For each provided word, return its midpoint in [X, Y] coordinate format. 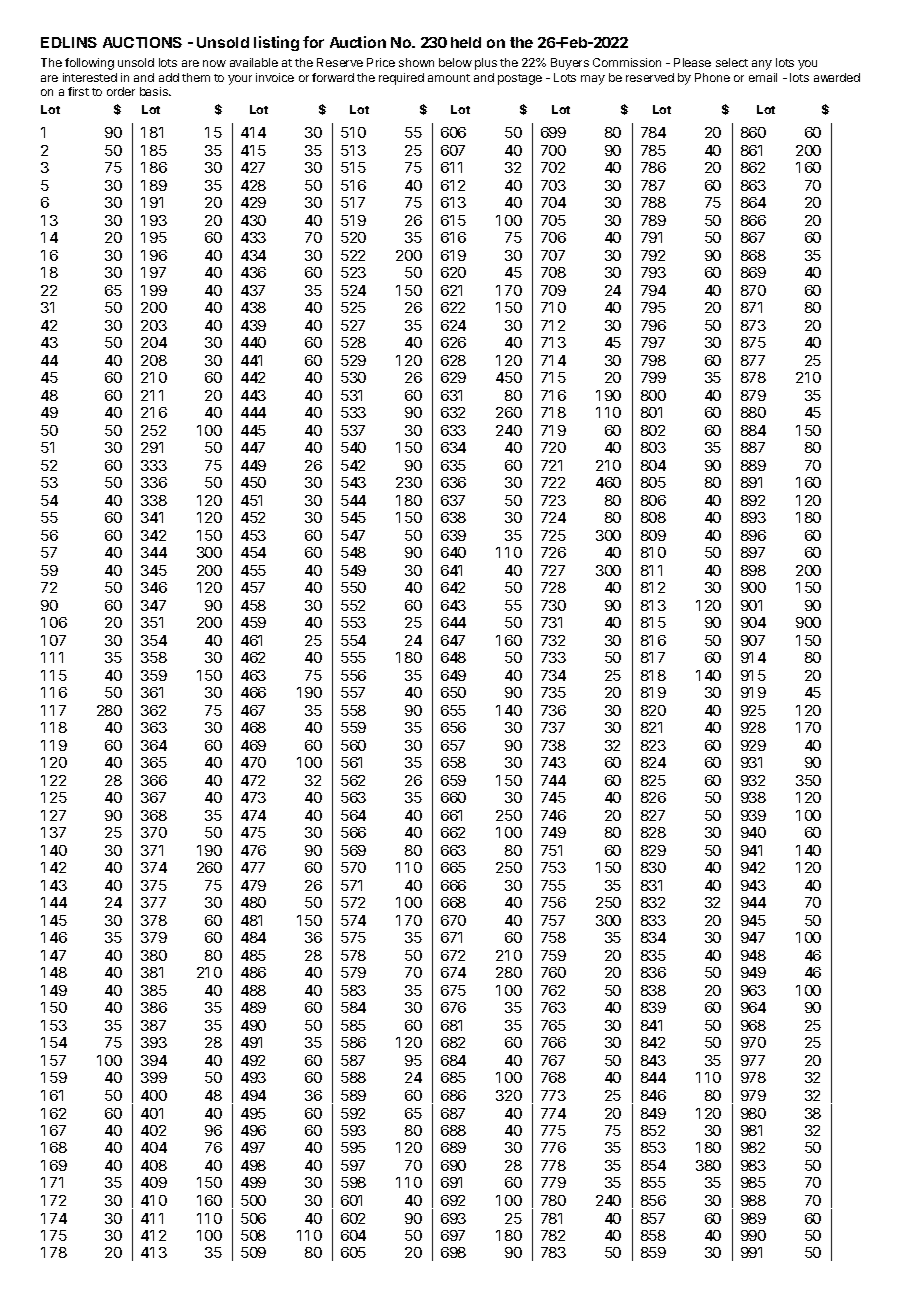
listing [276, 43]
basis [155, 91]
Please [692, 62]
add [169, 77]
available [254, 62]
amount [449, 78]
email [763, 77]
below [455, 62]
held [466, 42]
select [732, 62]
